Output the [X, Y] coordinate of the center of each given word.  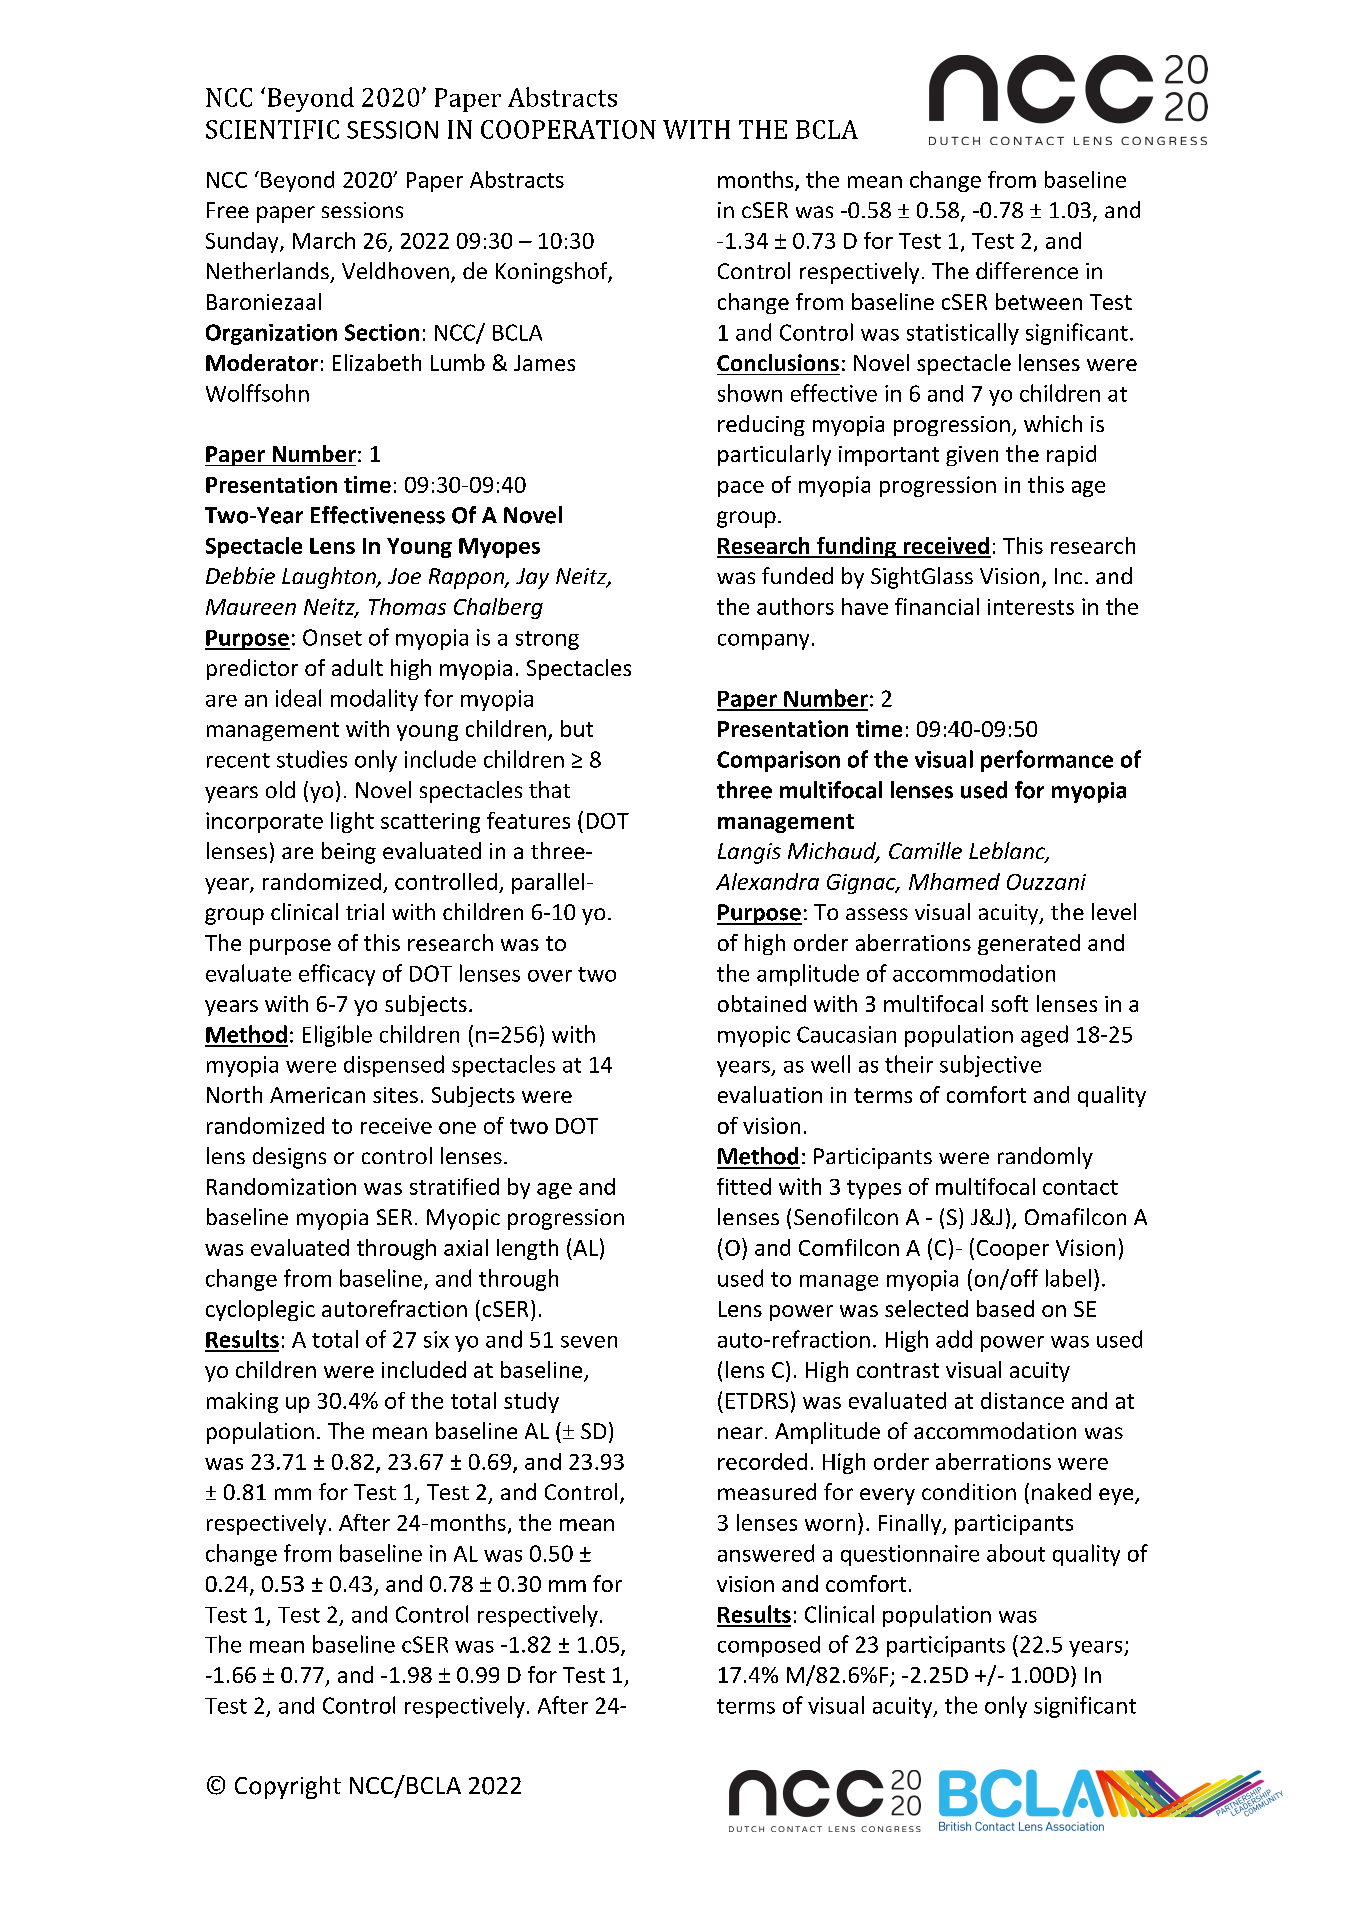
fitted [744, 1186]
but [577, 728]
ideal [298, 698]
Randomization [281, 1186]
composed [769, 1646]
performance [1047, 761]
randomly [1045, 1158]
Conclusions [778, 362]
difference [1027, 270]
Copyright [288, 1787]
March [324, 240]
